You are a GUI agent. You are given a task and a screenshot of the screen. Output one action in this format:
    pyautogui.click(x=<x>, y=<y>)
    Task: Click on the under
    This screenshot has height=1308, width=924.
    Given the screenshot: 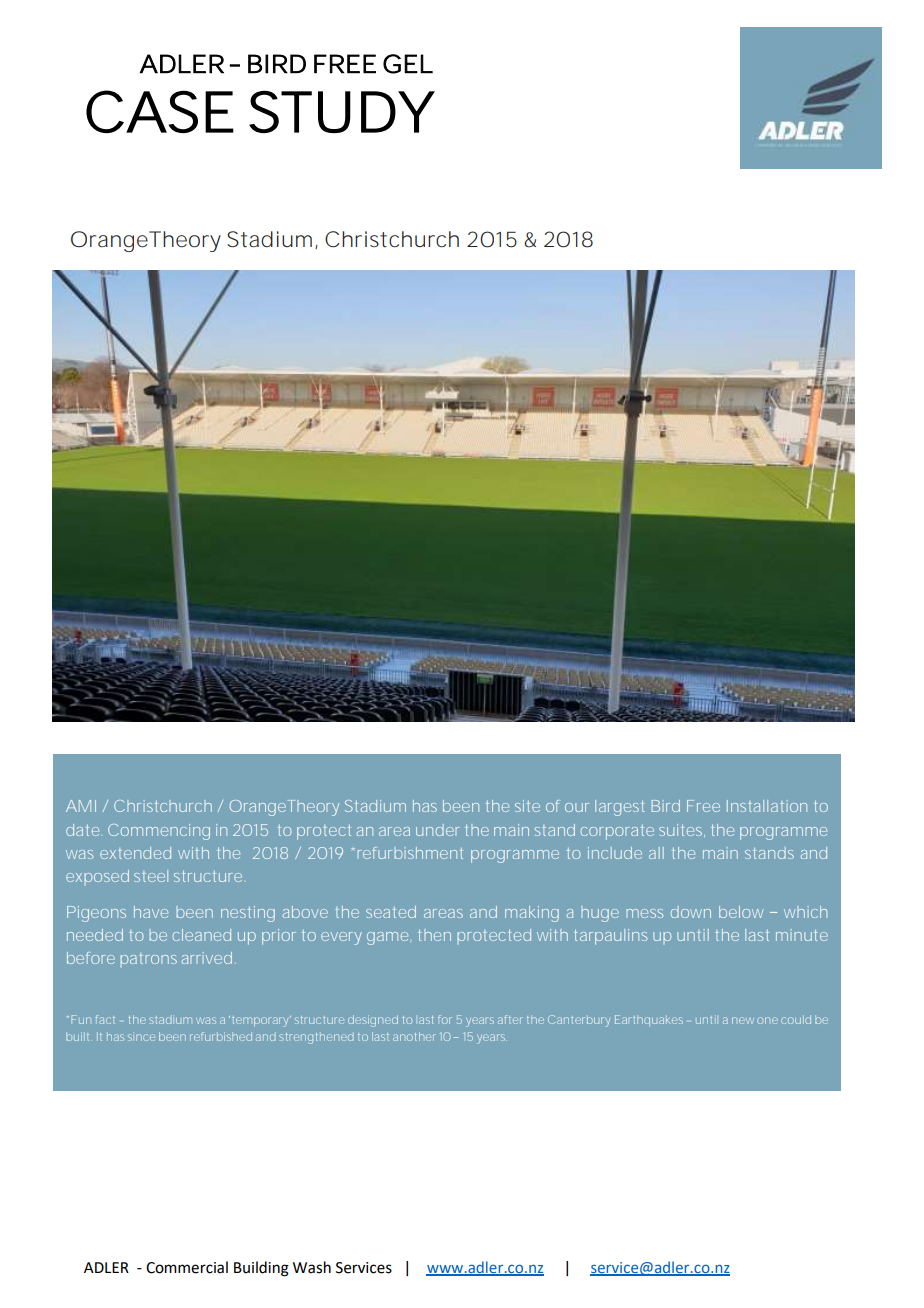 What is the action you would take?
    pyautogui.click(x=438, y=830)
